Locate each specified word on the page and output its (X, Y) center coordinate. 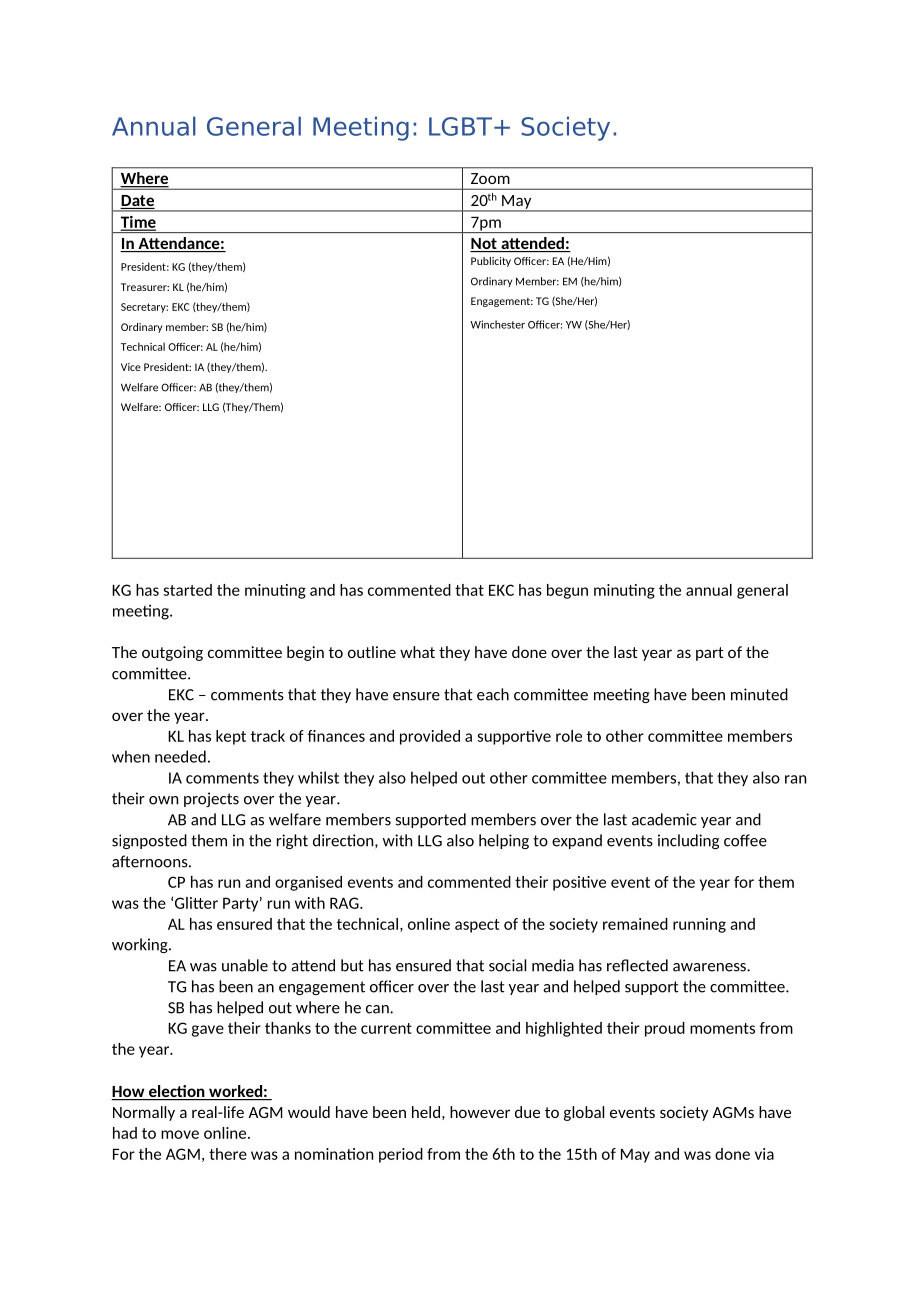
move (180, 1134)
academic (664, 819)
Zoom (490, 178)
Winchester (497, 324)
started (188, 590)
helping (504, 841)
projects (211, 799)
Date (137, 202)
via (764, 1154)
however (480, 1112)
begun (567, 591)
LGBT (460, 126)
